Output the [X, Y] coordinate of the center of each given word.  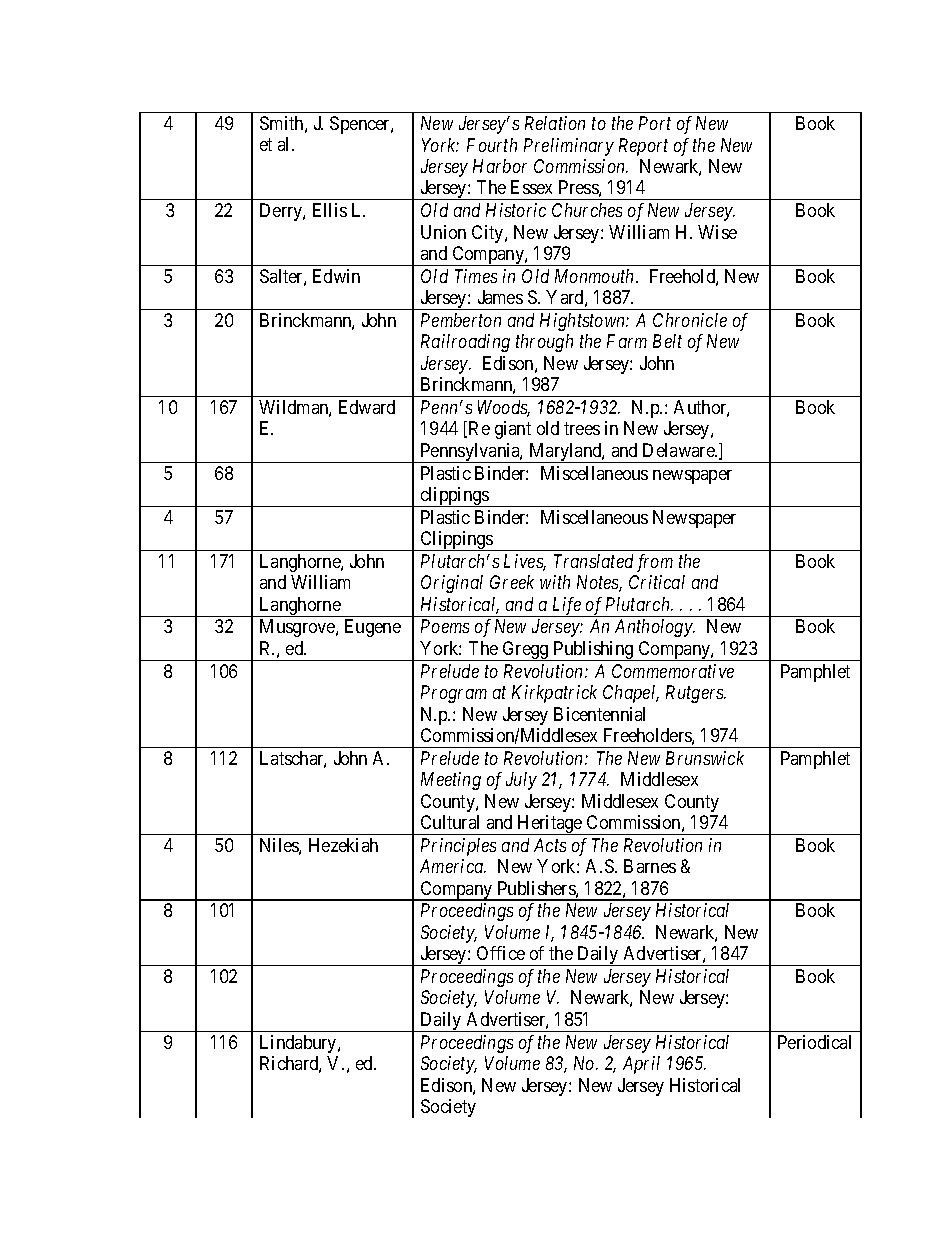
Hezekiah [343, 845]
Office [501, 953]
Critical [657, 582]
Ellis [330, 210]
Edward [367, 407]
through [544, 343]
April [641, 1065]
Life [566, 607]
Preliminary [569, 147]
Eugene [373, 628]
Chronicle [690, 320]
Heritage [550, 825]
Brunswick [705, 758]
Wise [717, 232]
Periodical [814, 1042]
